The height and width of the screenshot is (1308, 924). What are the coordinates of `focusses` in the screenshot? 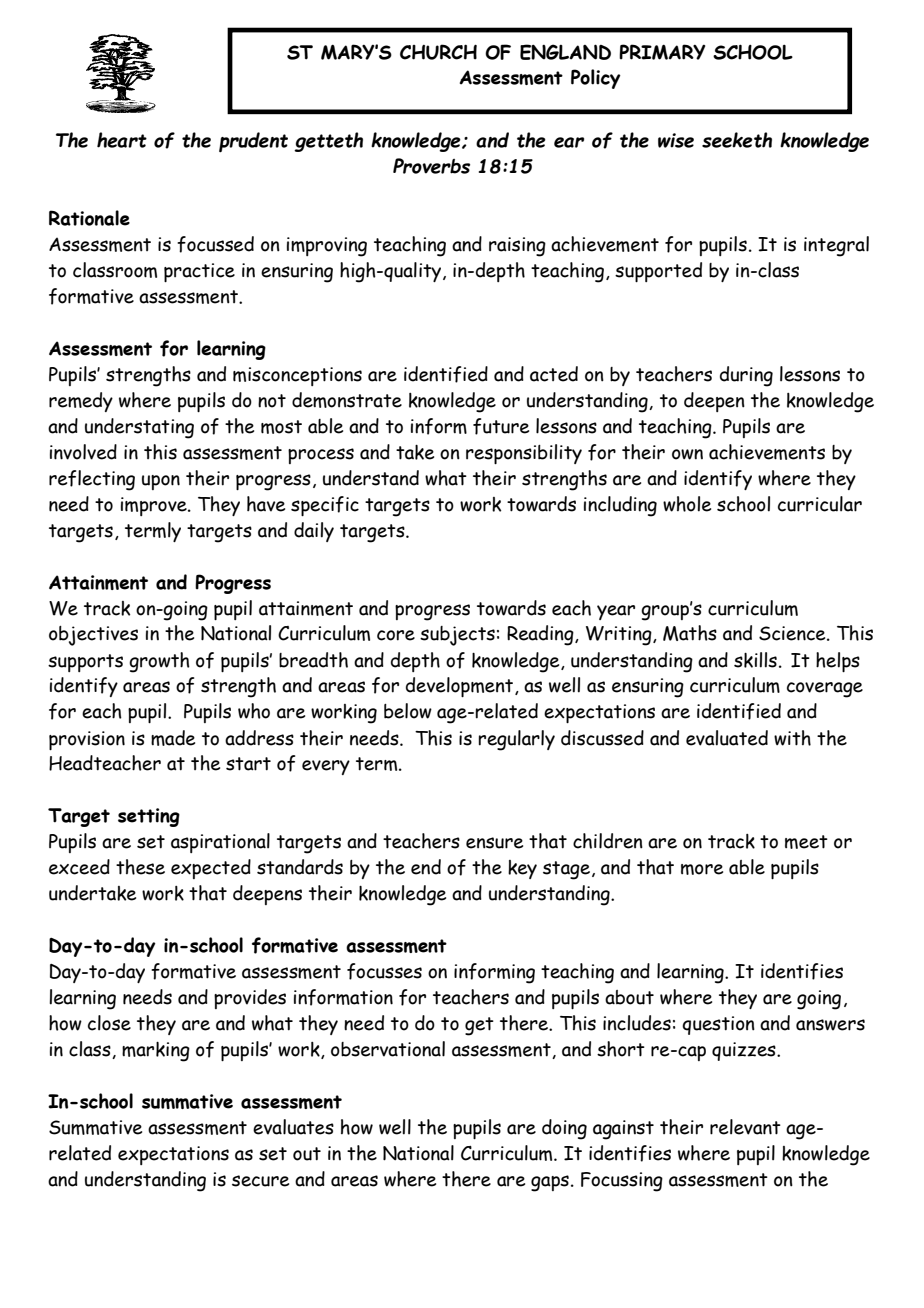 It's located at (384, 971).
